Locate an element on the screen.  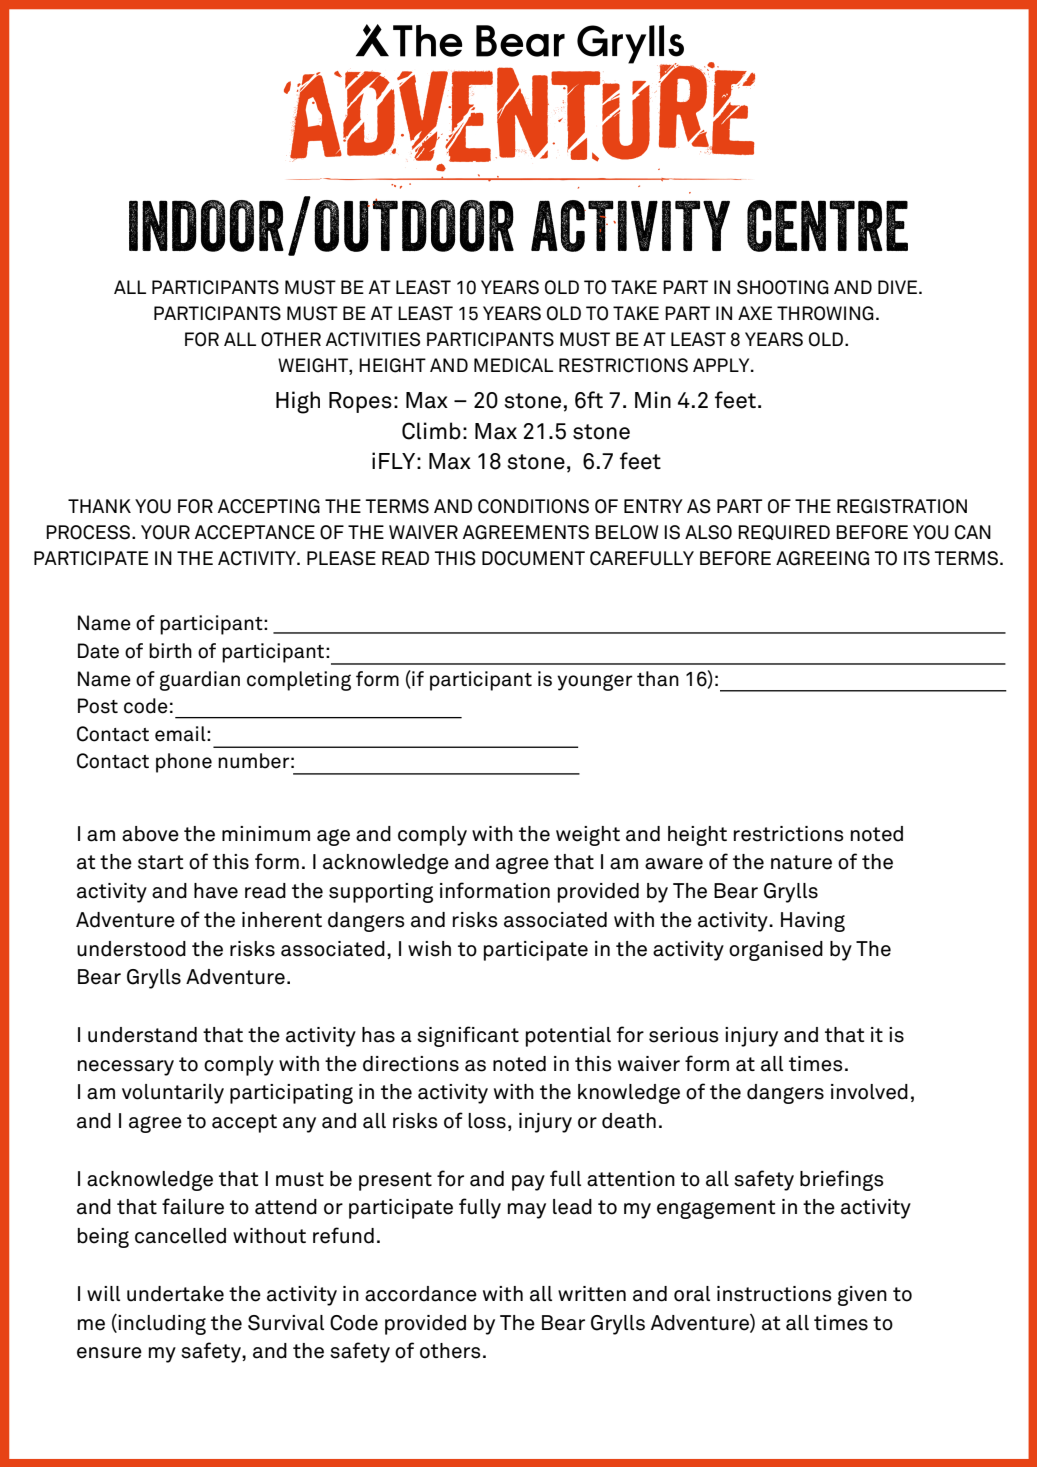
nature is located at coordinates (801, 862).
